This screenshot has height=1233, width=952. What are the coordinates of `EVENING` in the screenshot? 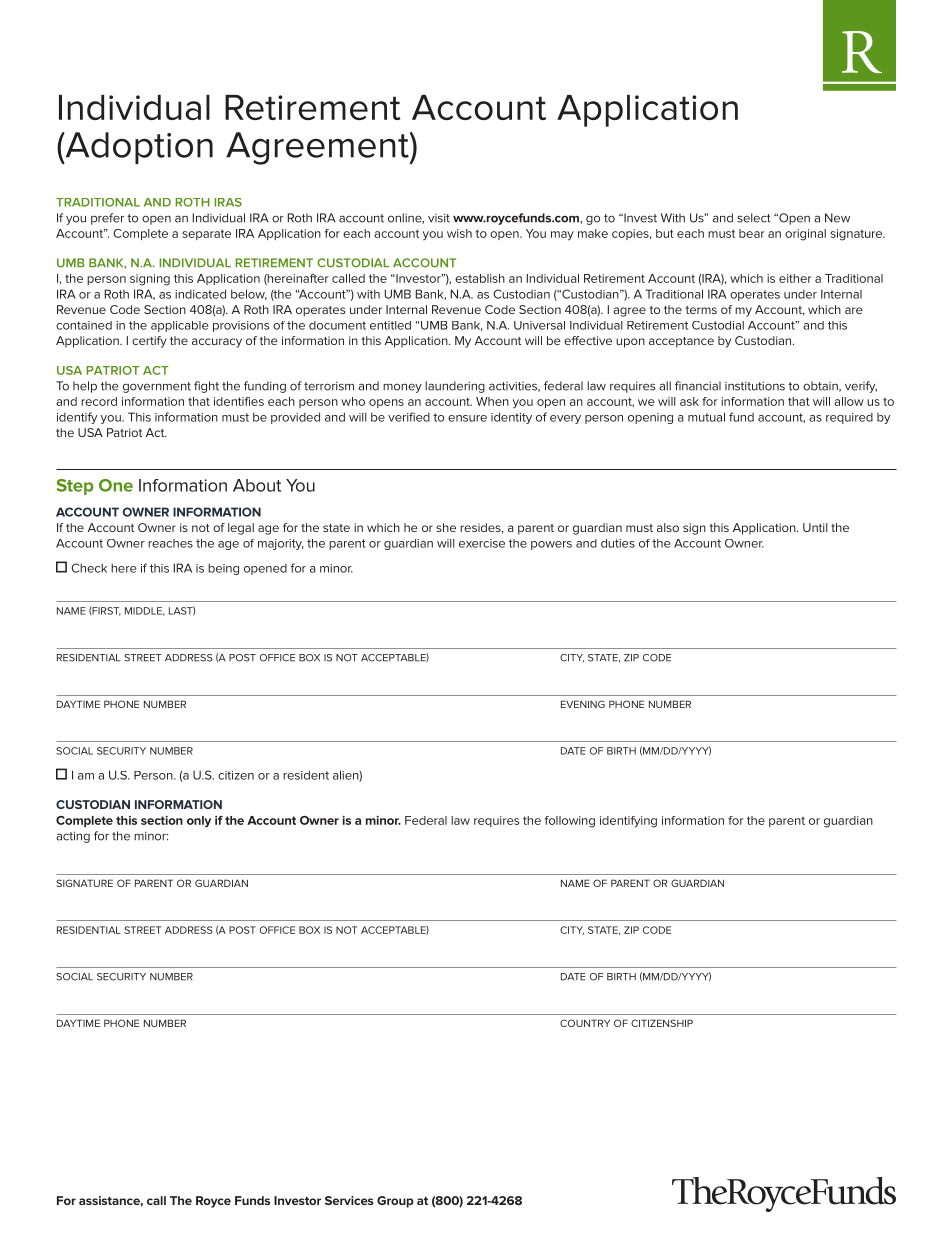 It's located at (583, 704).
